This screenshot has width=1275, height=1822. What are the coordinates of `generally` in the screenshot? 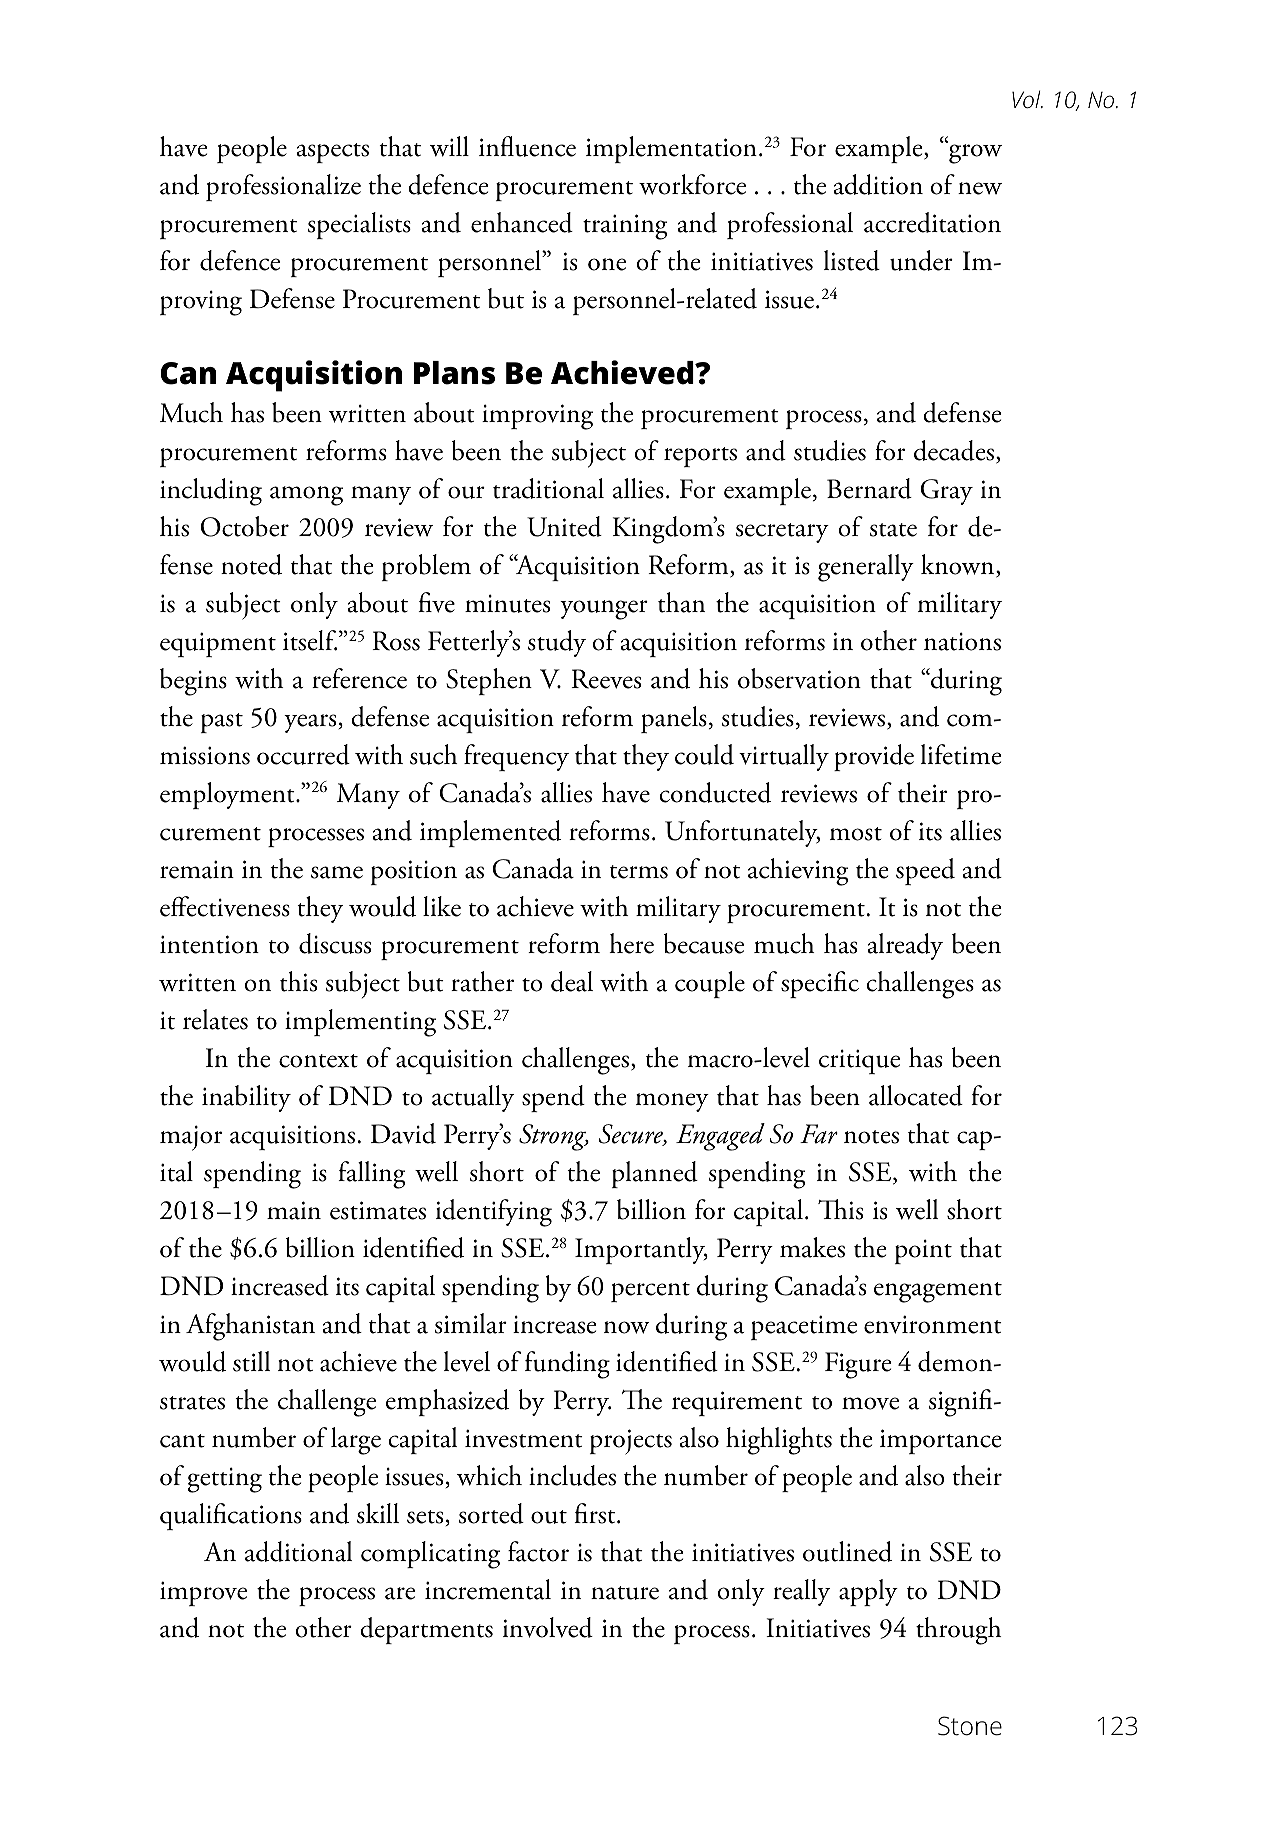 It's located at (866, 568).
